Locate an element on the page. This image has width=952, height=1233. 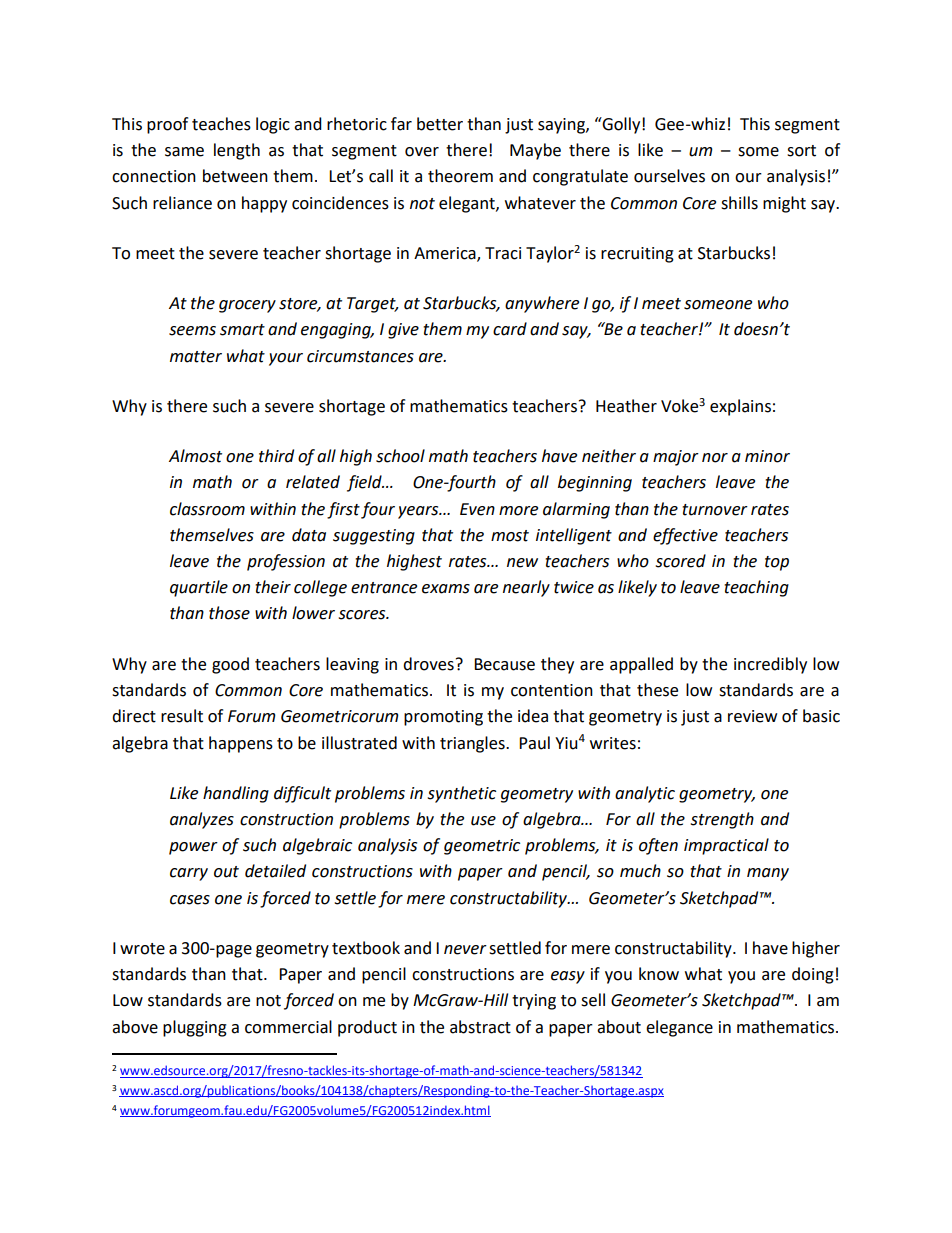
plugging is located at coordinates (195, 1028).
